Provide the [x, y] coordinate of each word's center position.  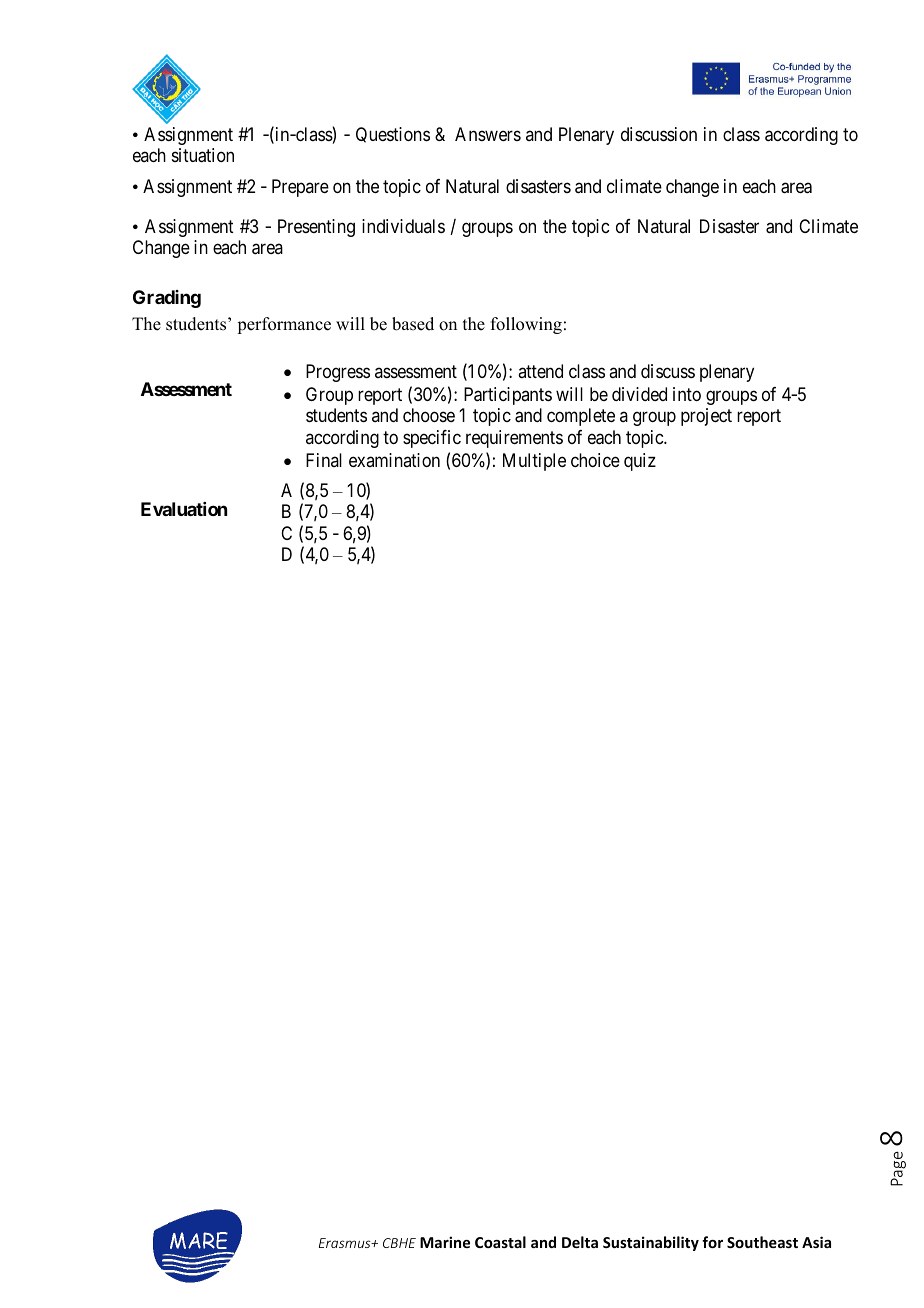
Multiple [534, 462]
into [687, 394]
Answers [488, 134]
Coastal [500, 1242]
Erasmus [346, 1243]
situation [203, 155]
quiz [640, 462]
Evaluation [184, 509]
